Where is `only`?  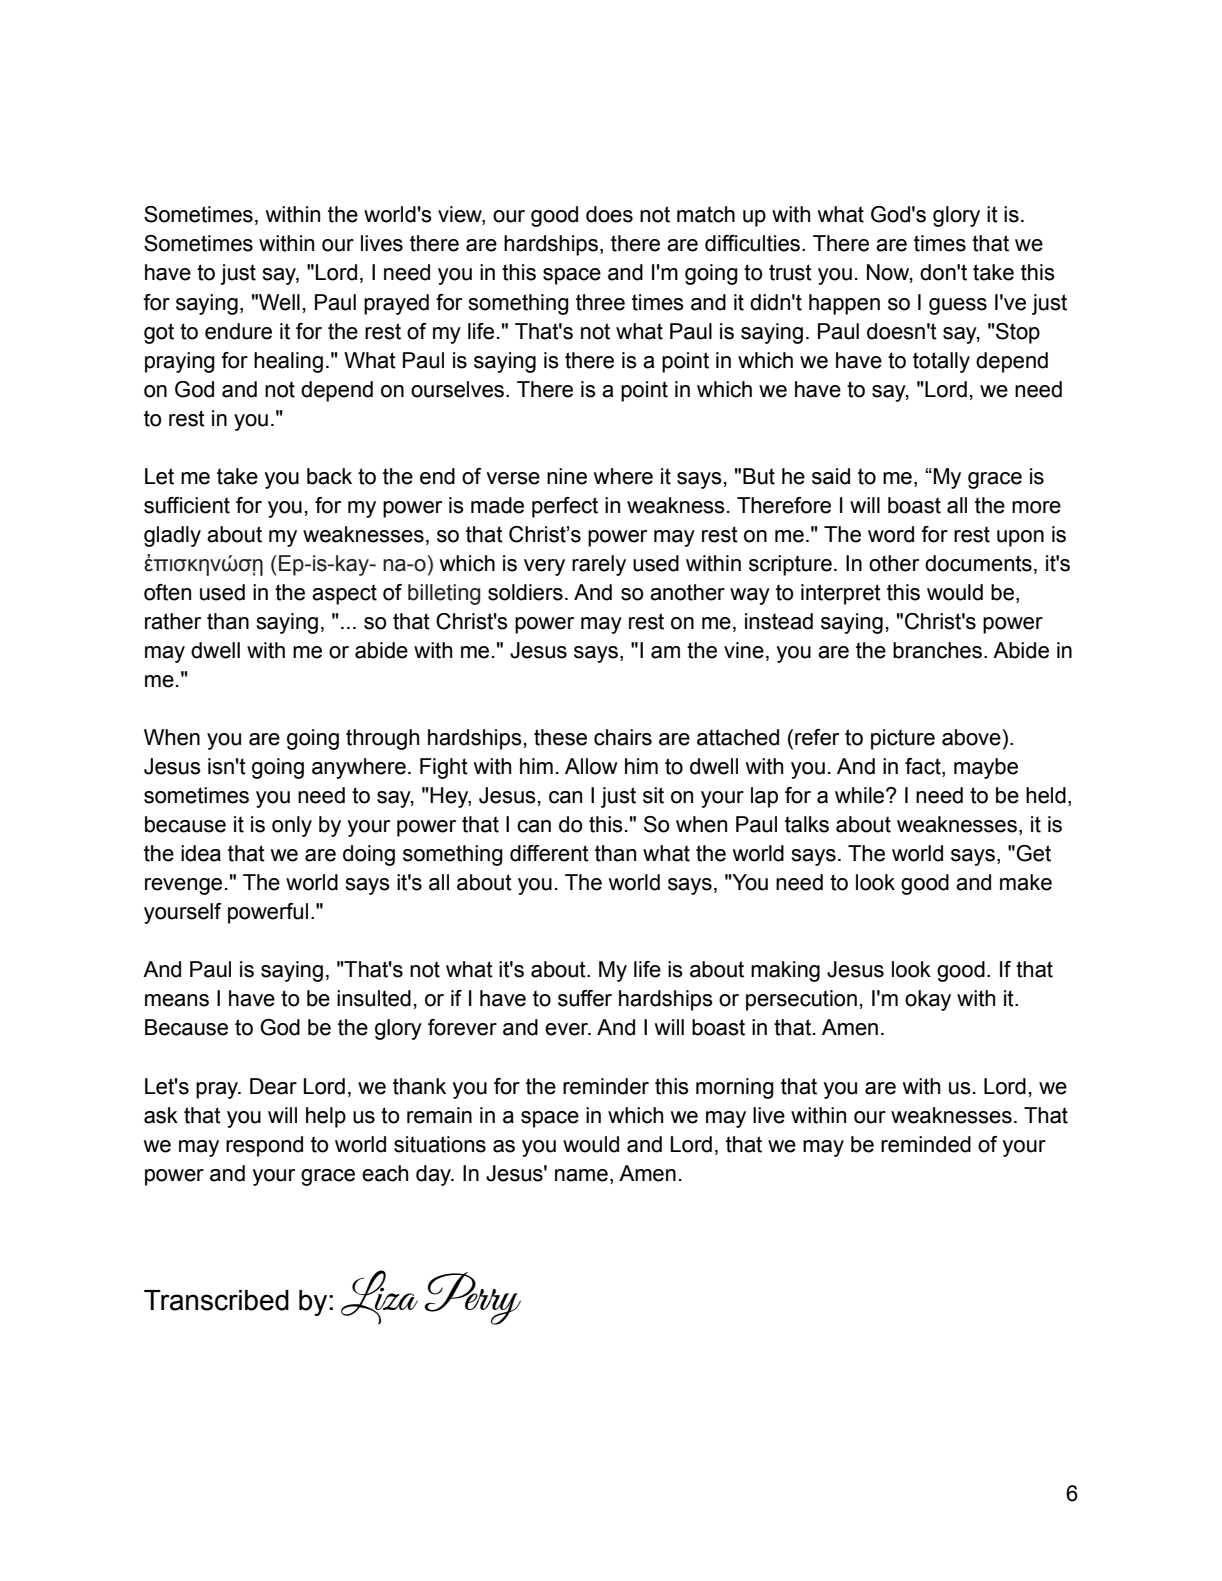 only is located at coordinates (292, 826).
